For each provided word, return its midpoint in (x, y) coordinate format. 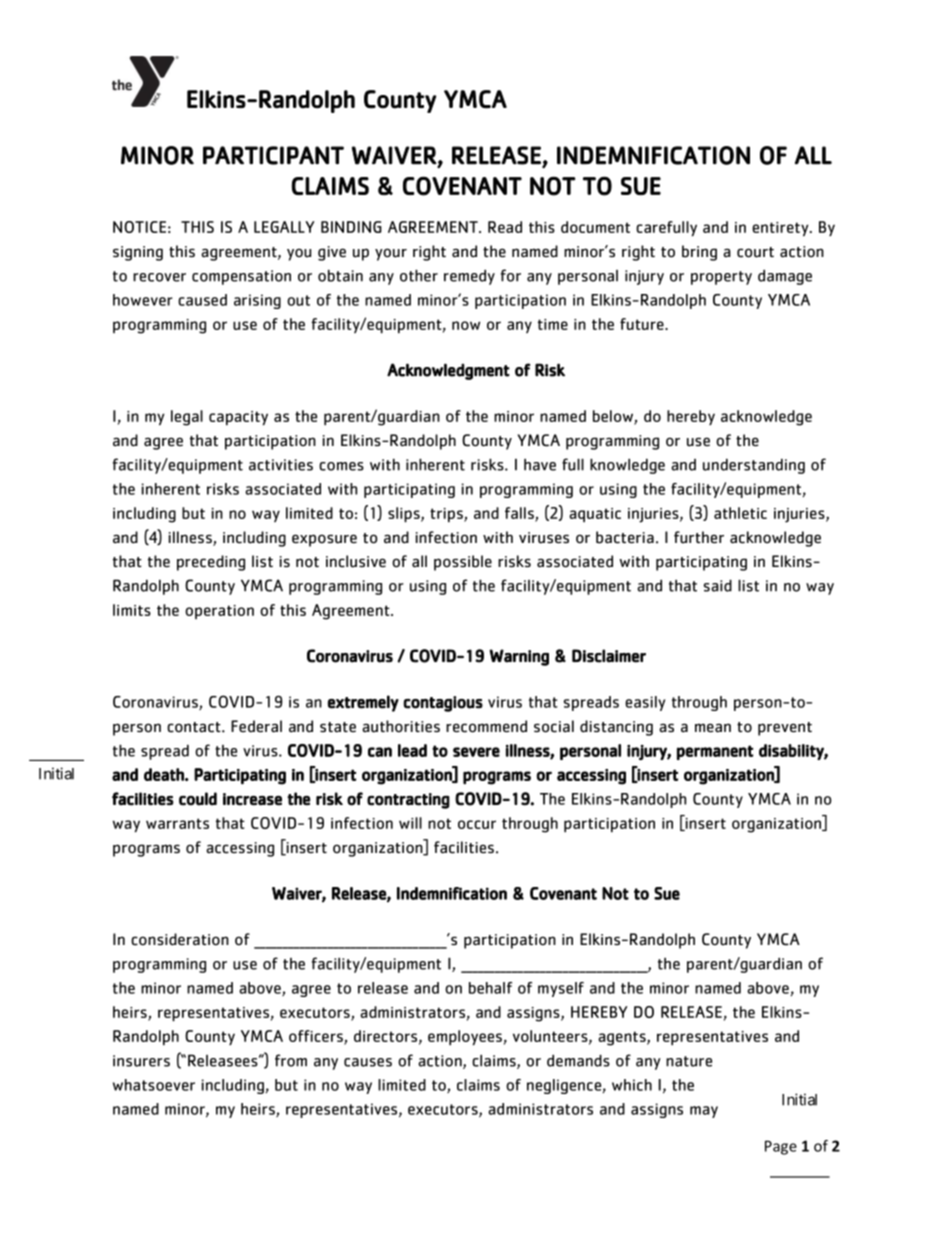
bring (699, 253)
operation (219, 612)
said (718, 585)
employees (465, 1038)
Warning (519, 657)
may (704, 1112)
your (391, 254)
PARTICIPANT (273, 155)
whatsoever (154, 1085)
